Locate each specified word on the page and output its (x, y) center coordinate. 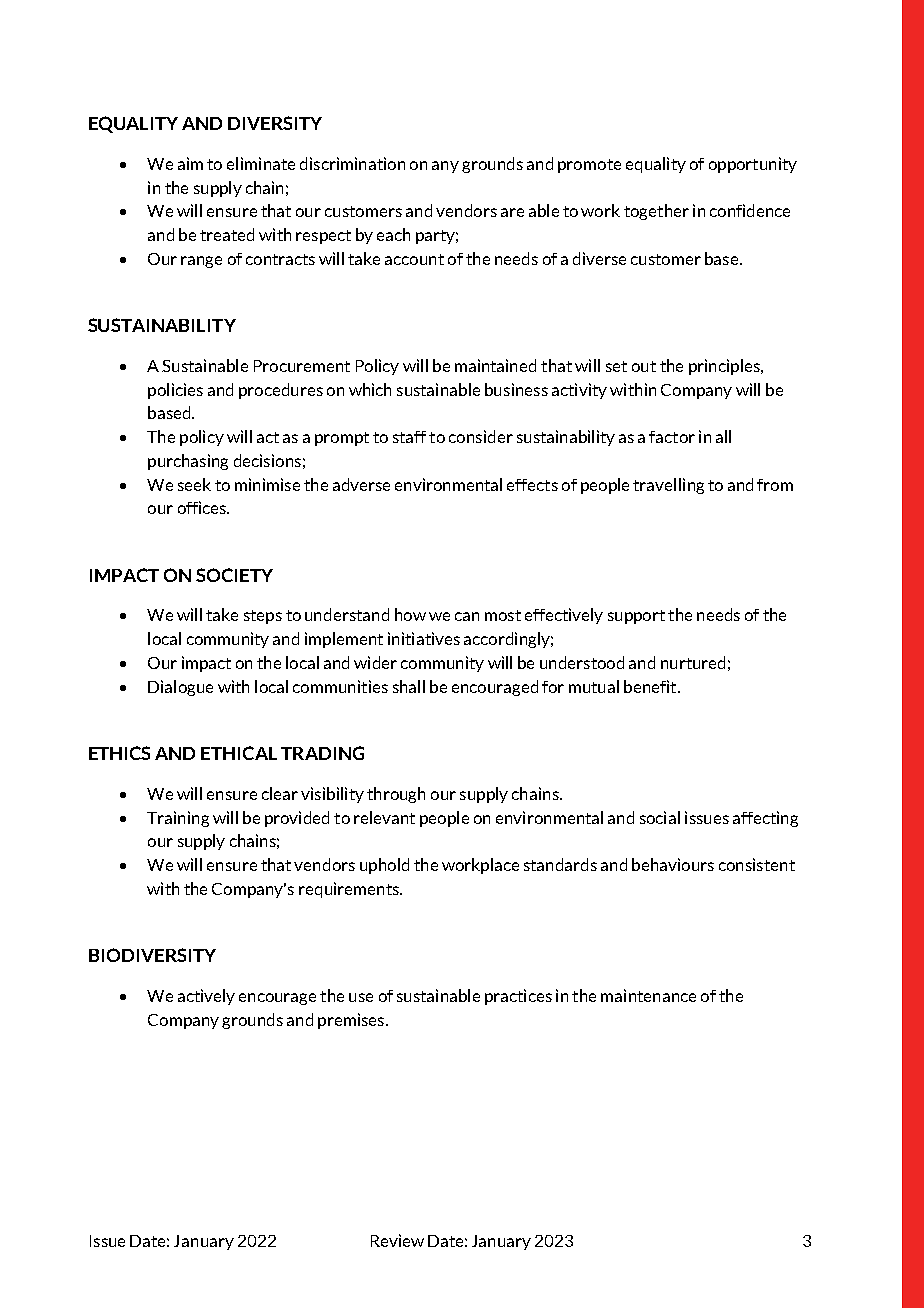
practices (518, 997)
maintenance (648, 995)
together (656, 212)
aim (190, 163)
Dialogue (180, 688)
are (512, 212)
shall (409, 686)
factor (672, 437)
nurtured (693, 662)
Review (397, 1240)
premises (352, 1021)
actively (206, 997)
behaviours (673, 864)
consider (481, 436)
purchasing (188, 462)
